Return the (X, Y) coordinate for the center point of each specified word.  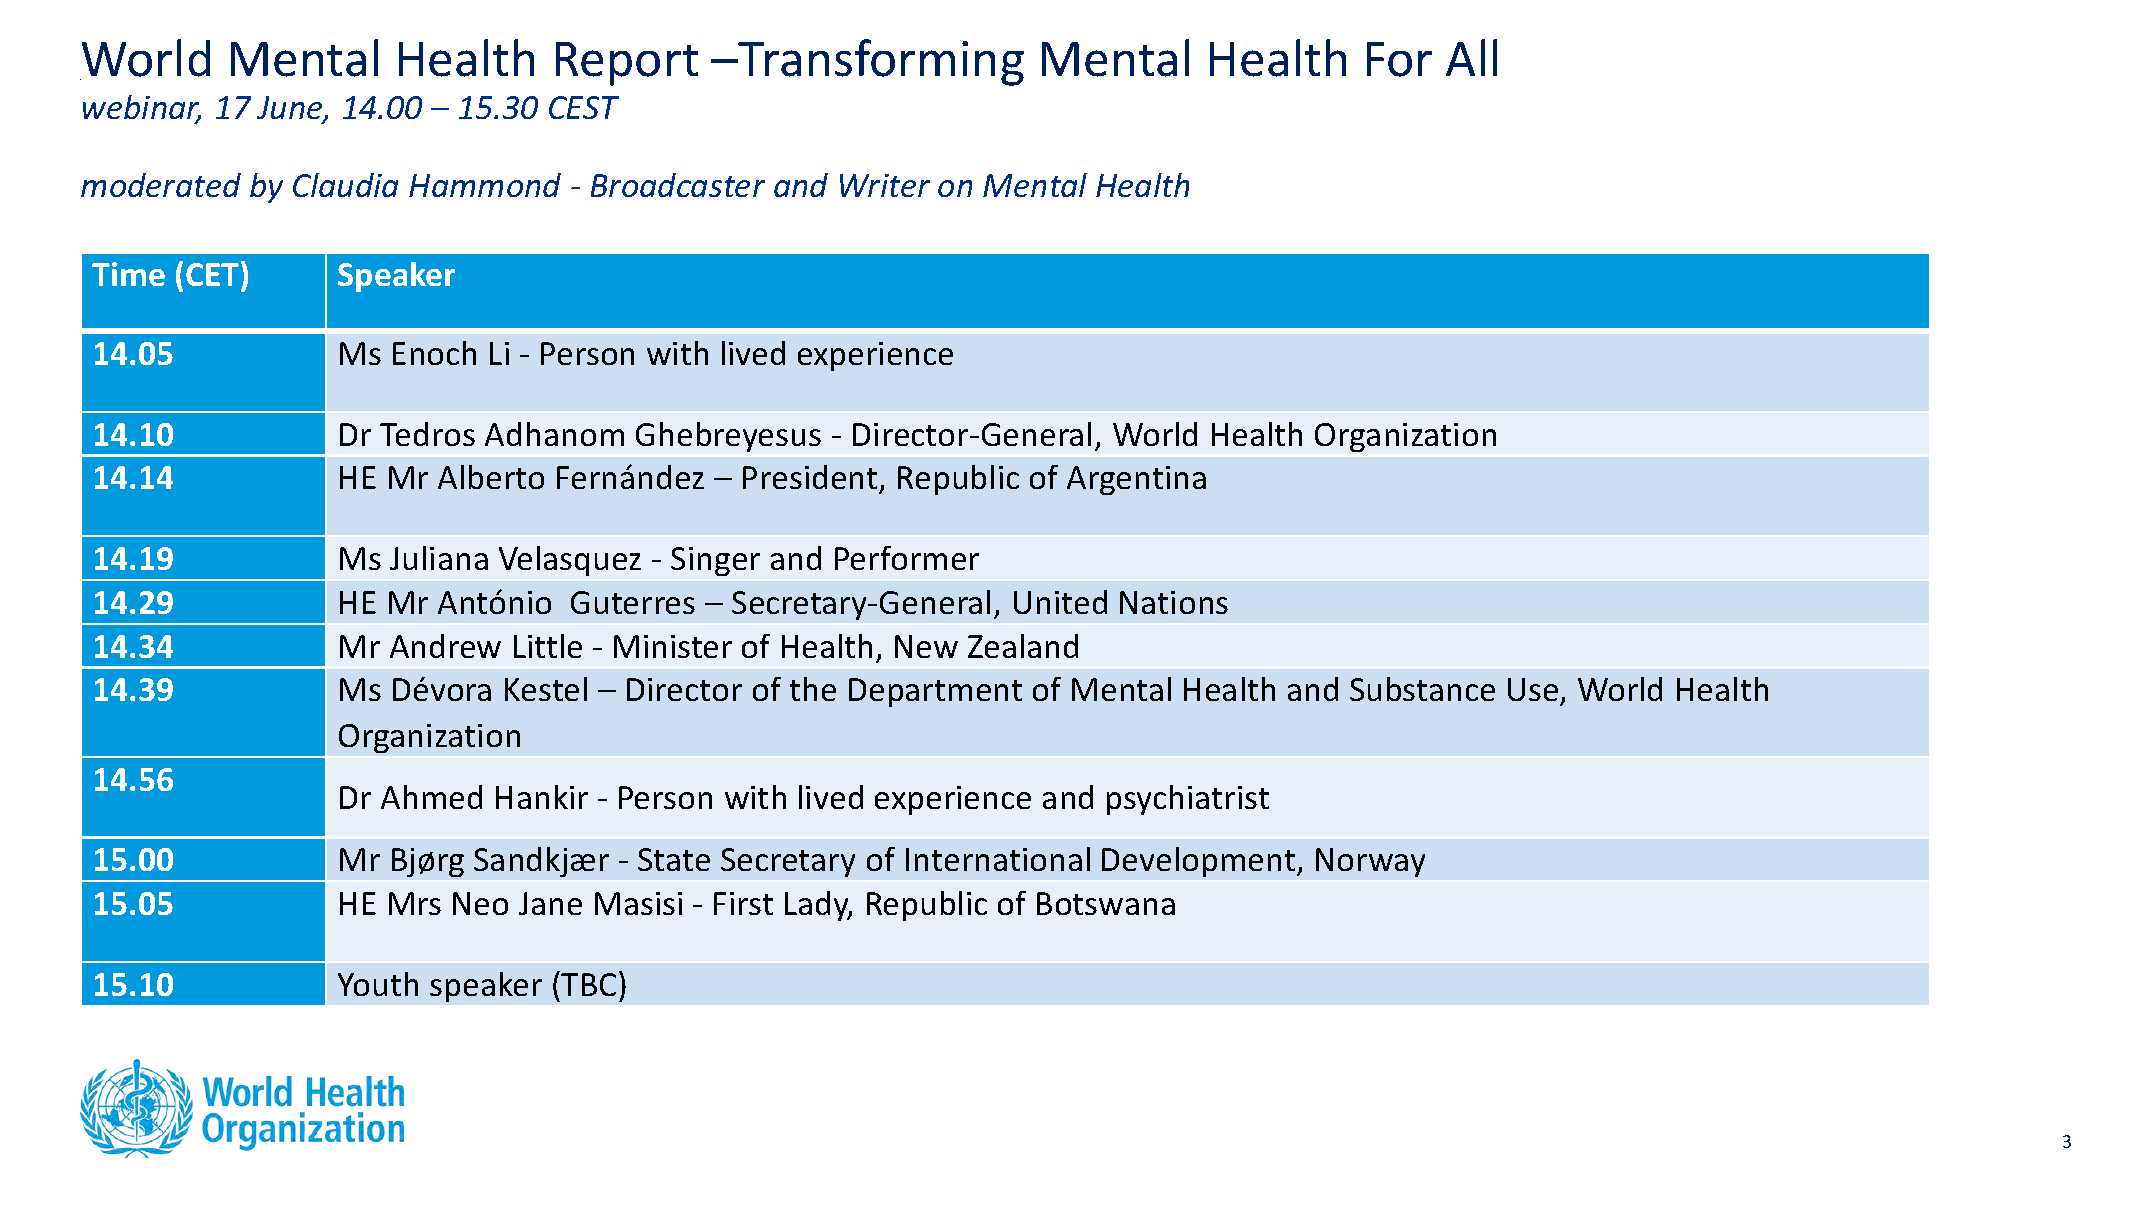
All (1471, 57)
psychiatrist (1188, 800)
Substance (1422, 689)
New (926, 646)
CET (214, 275)
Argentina (1136, 480)
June (291, 109)
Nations (1174, 602)
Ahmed (431, 797)
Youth (378, 984)
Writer (885, 185)
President (811, 479)
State (674, 859)
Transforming (880, 62)
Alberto (491, 477)
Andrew (445, 646)
